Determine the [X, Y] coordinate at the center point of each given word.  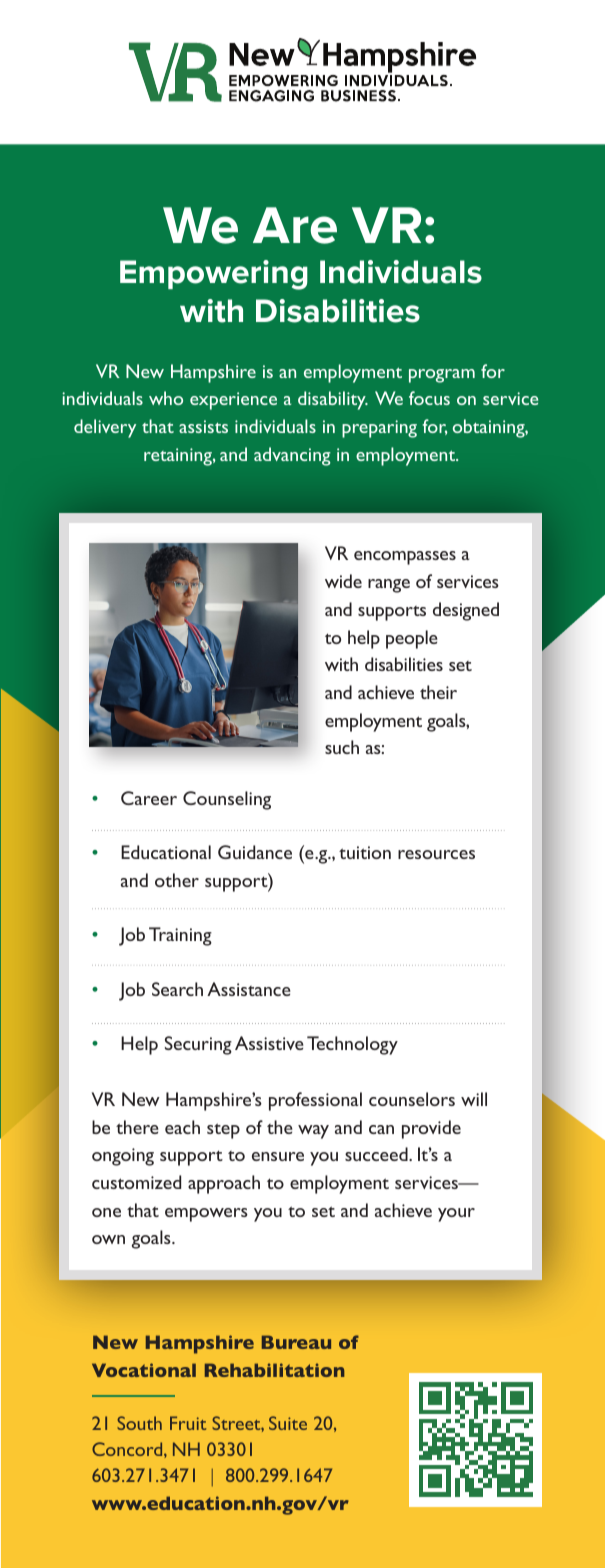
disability [333, 400]
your [456, 1215]
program [442, 376]
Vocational [144, 1370]
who [166, 398]
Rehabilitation [274, 1370]
